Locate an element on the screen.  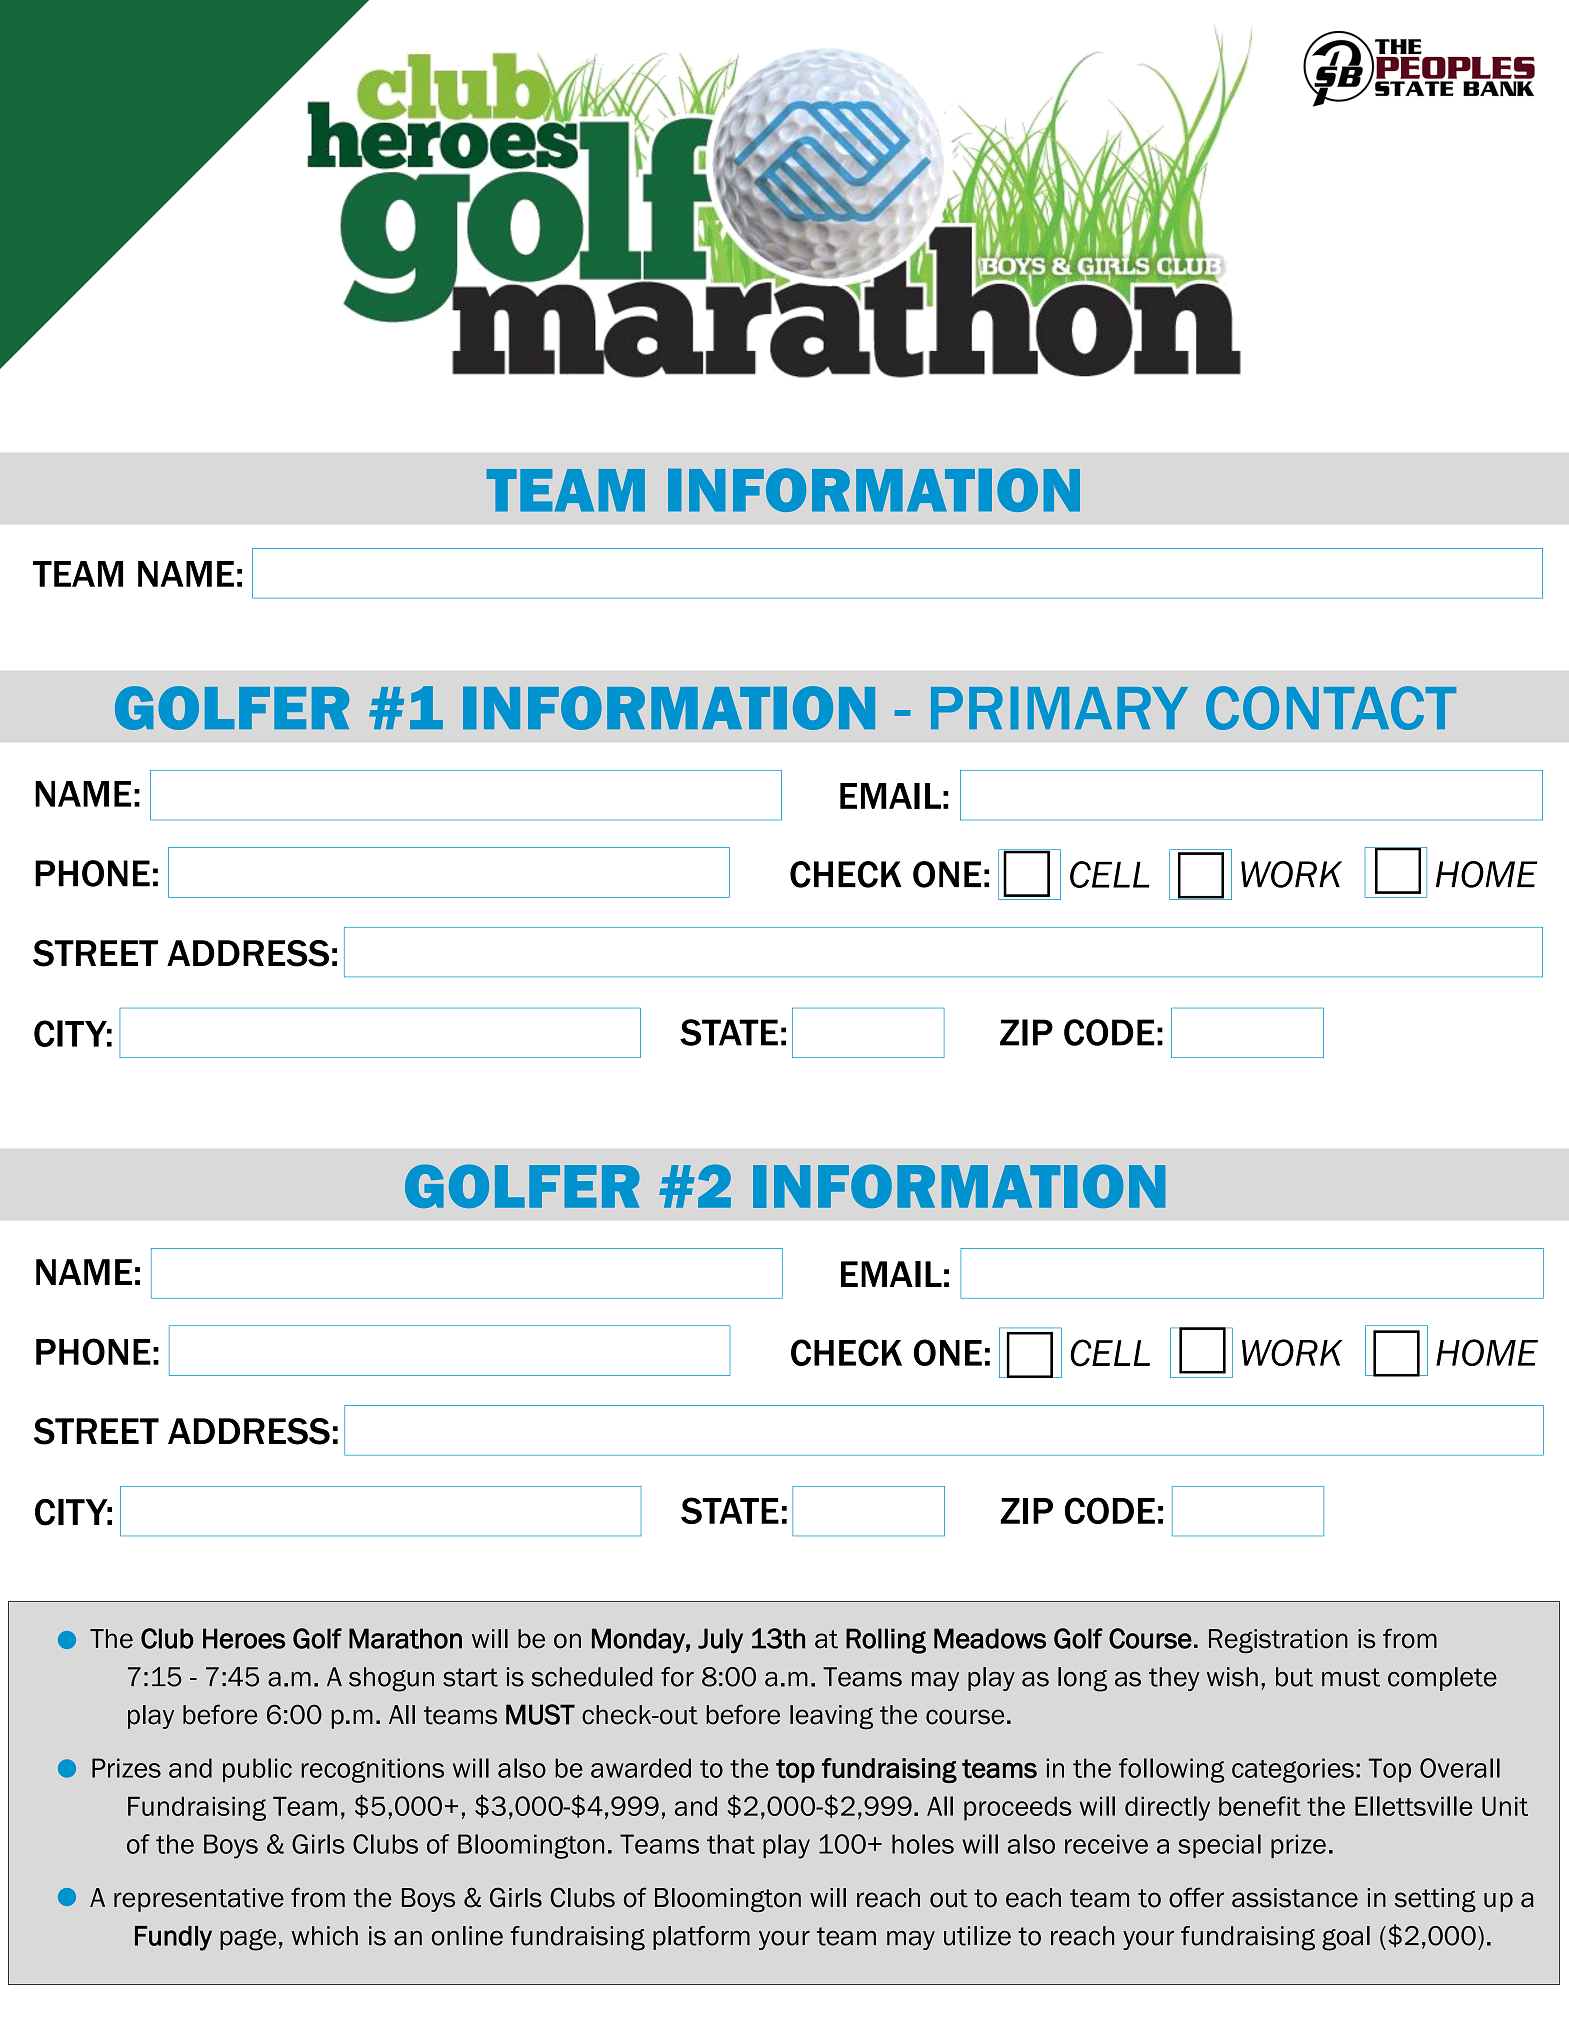
CONTACT is located at coordinates (1331, 708).
